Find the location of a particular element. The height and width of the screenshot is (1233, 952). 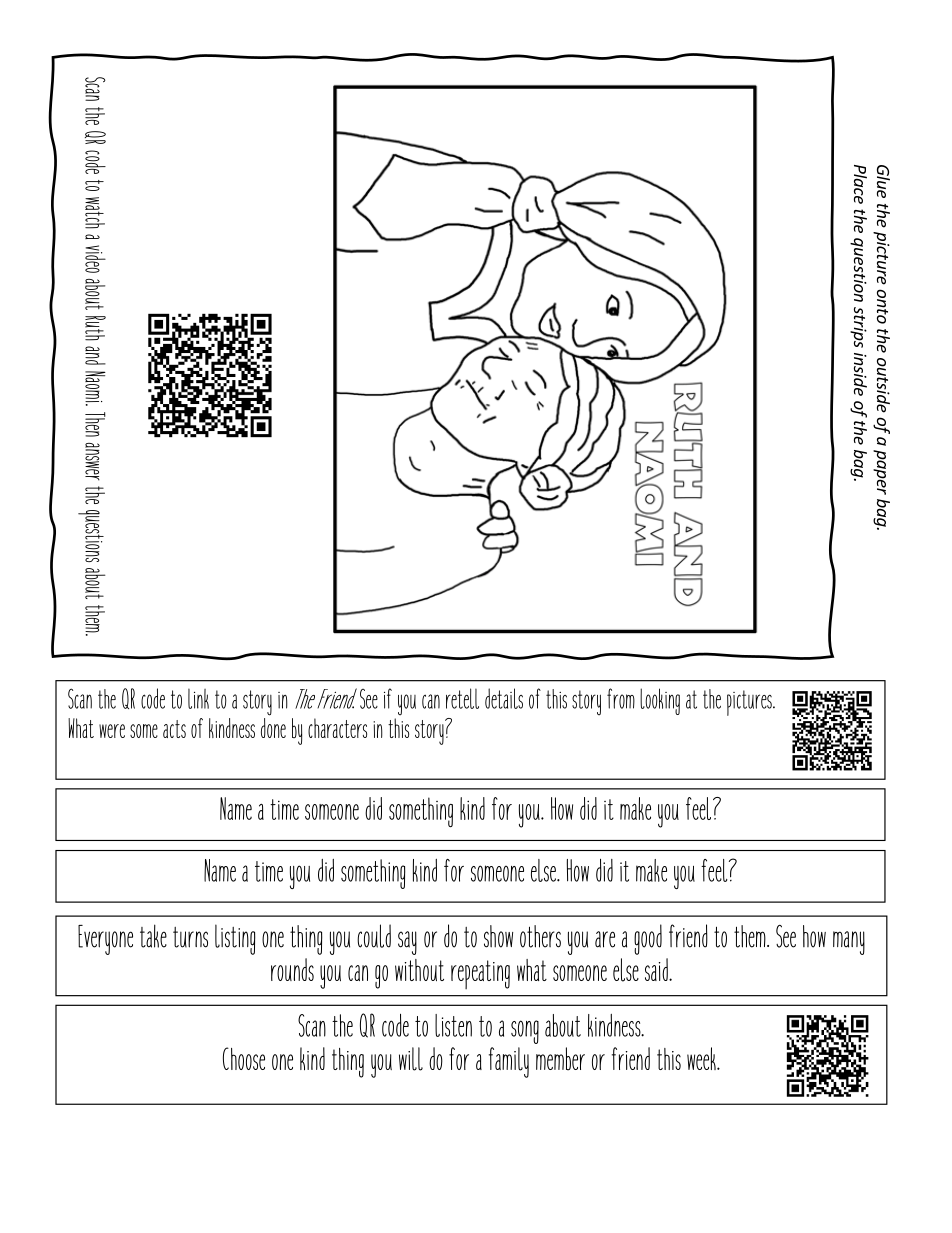

many is located at coordinates (849, 943).
